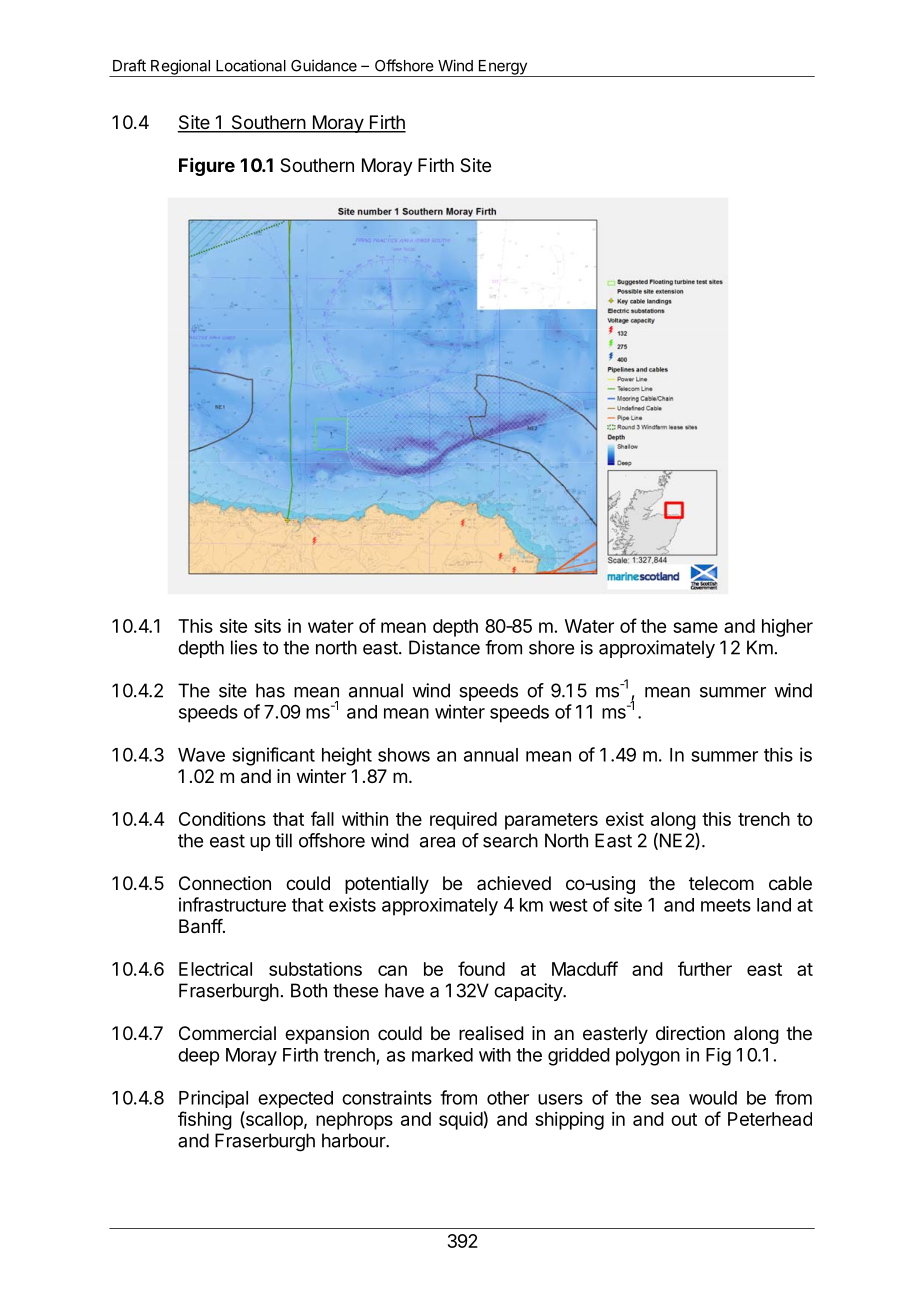 Image resolution: width=924 pixels, height=1308 pixels. Describe the element at coordinates (201, 755) in the screenshot. I see `Wave` at that location.
